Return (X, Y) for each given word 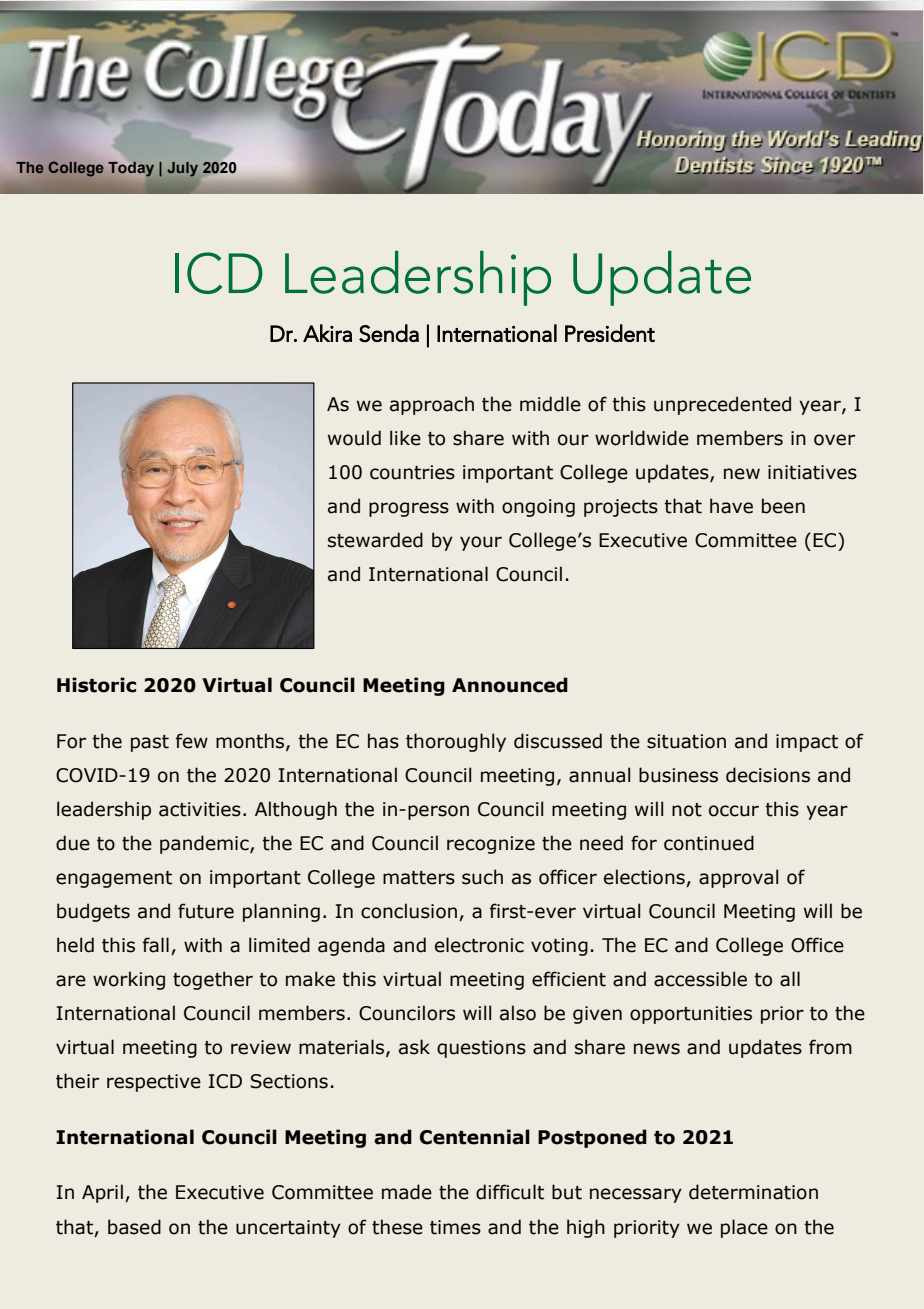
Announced (510, 685)
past (150, 743)
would (354, 438)
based (134, 1227)
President (610, 333)
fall (156, 945)
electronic (479, 945)
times (455, 1227)
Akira (327, 333)
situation (686, 741)
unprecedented (722, 405)
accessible (700, 979)
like (405, 438)
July (182, 169)
